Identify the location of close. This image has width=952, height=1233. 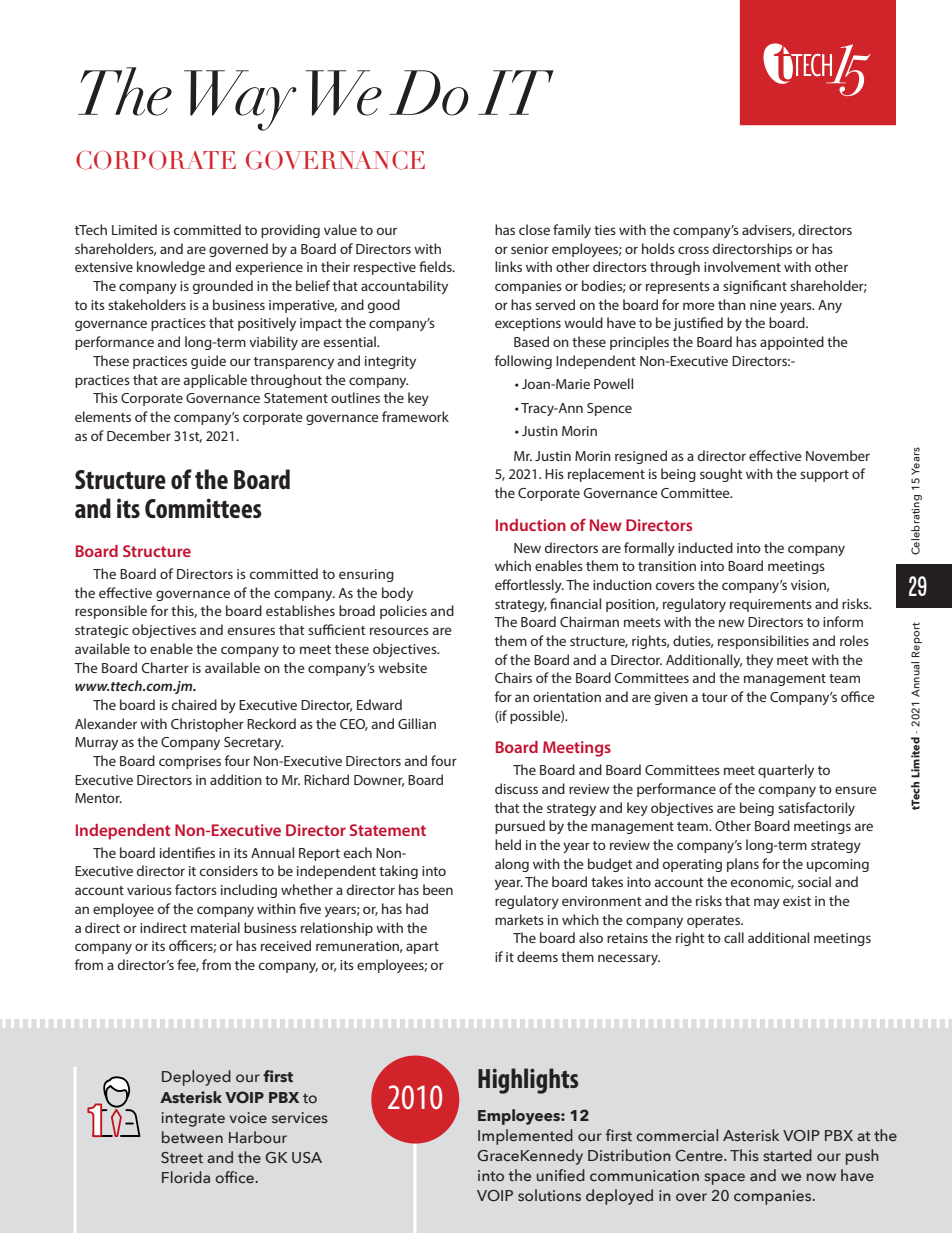
(534, 229).
